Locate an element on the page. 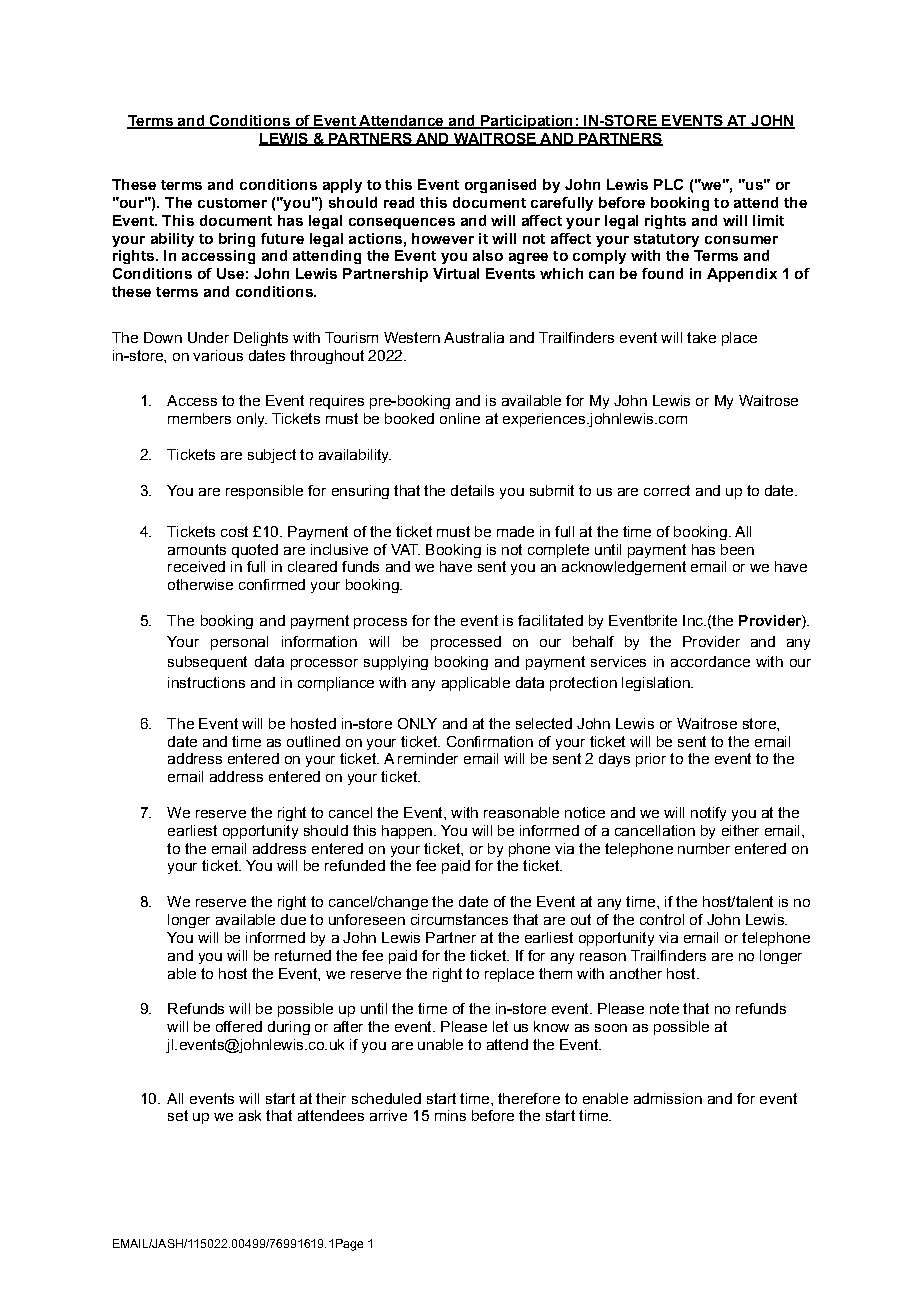  outlined is located at coordinates (313, 741).
